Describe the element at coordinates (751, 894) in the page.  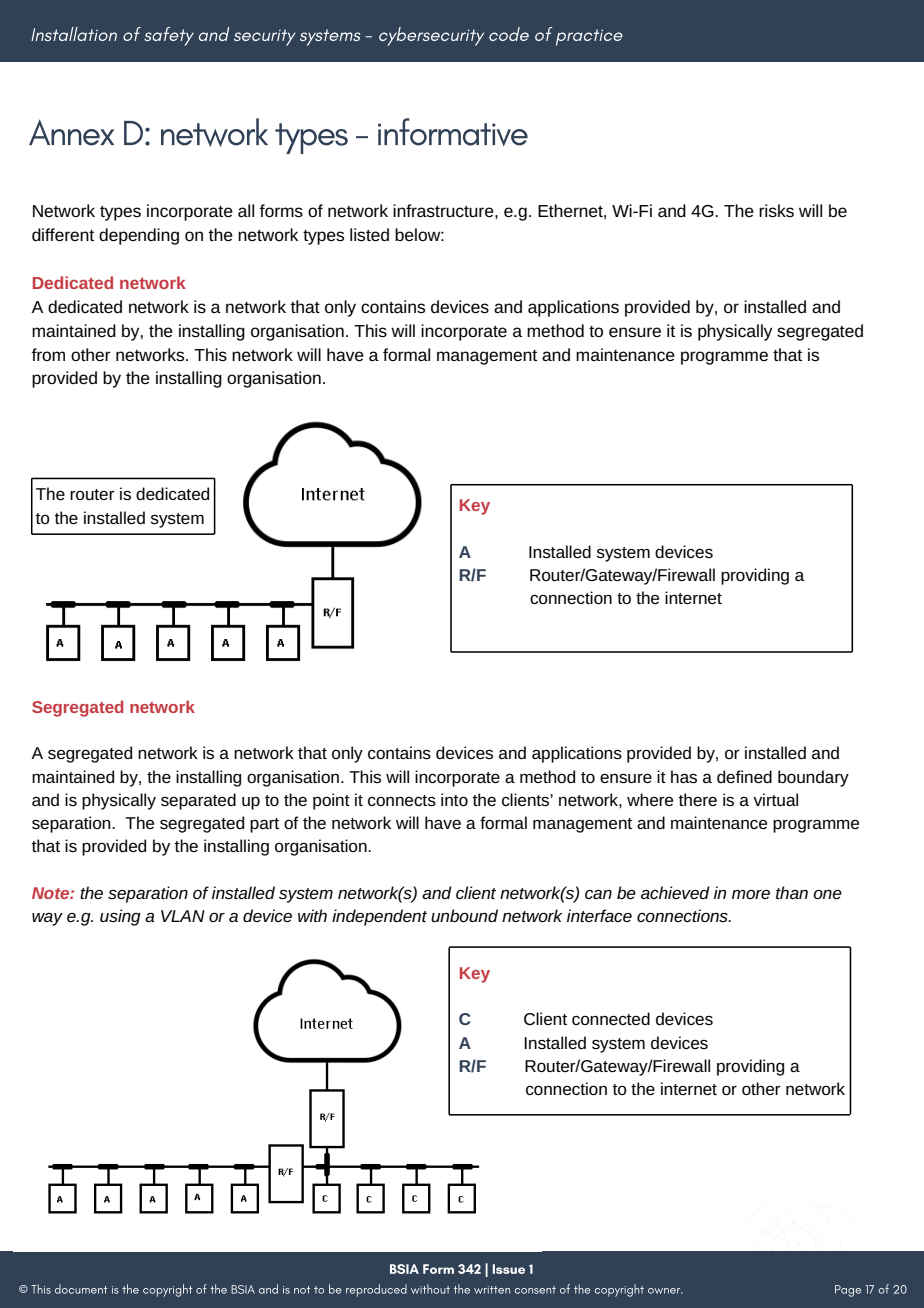
I see `more` at that location.
